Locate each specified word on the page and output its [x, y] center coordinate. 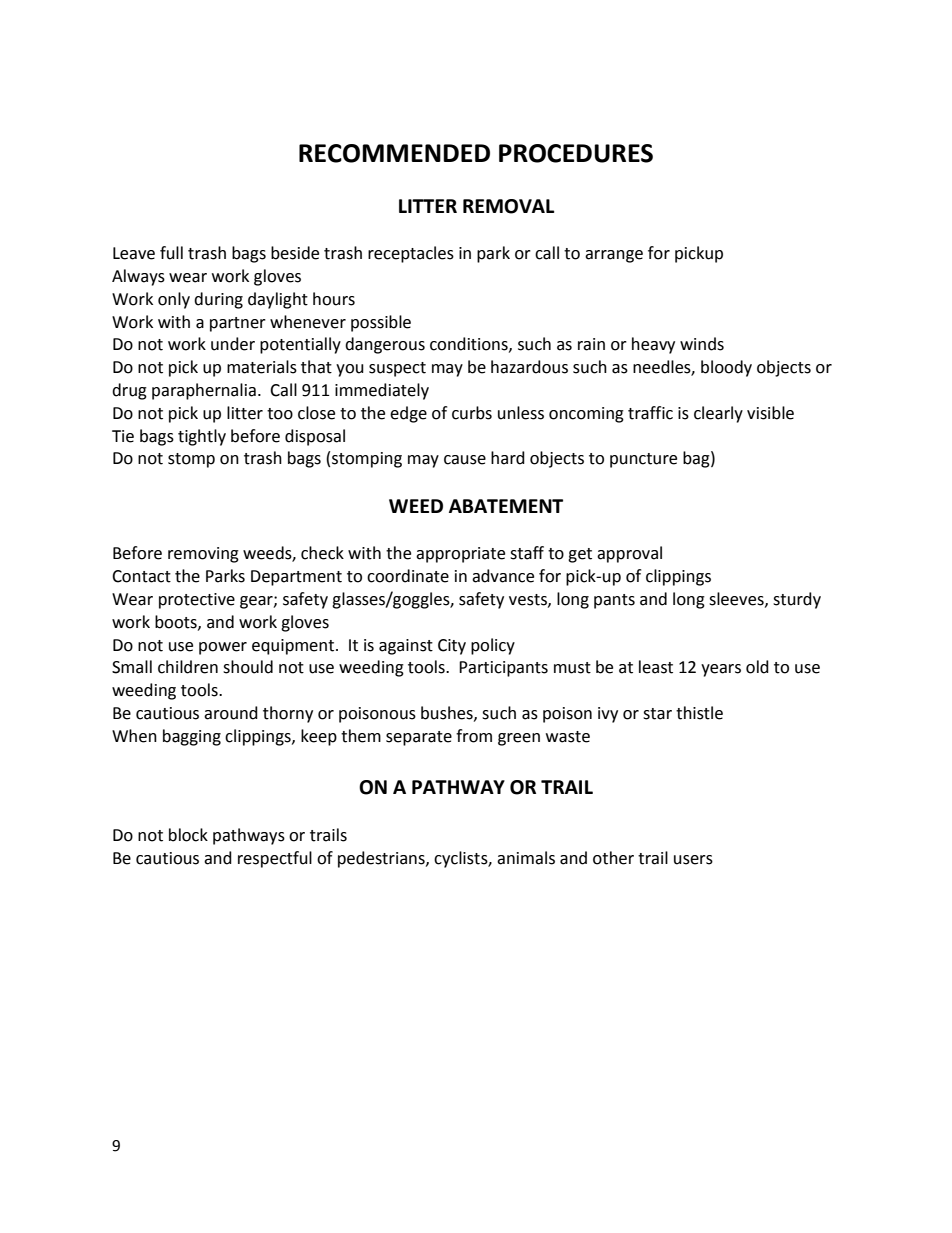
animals [526, 858]
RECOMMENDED [394, 153]
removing [203, 555]
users [693, 860]
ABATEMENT [506, 506]
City [452, 647]
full [171, 253]
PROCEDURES [576, 153]
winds [702, 344]
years [721, 670]
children [188, 667]
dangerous [385, 345]
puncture [643, 460]
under [233, 344]
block [188, 835]
